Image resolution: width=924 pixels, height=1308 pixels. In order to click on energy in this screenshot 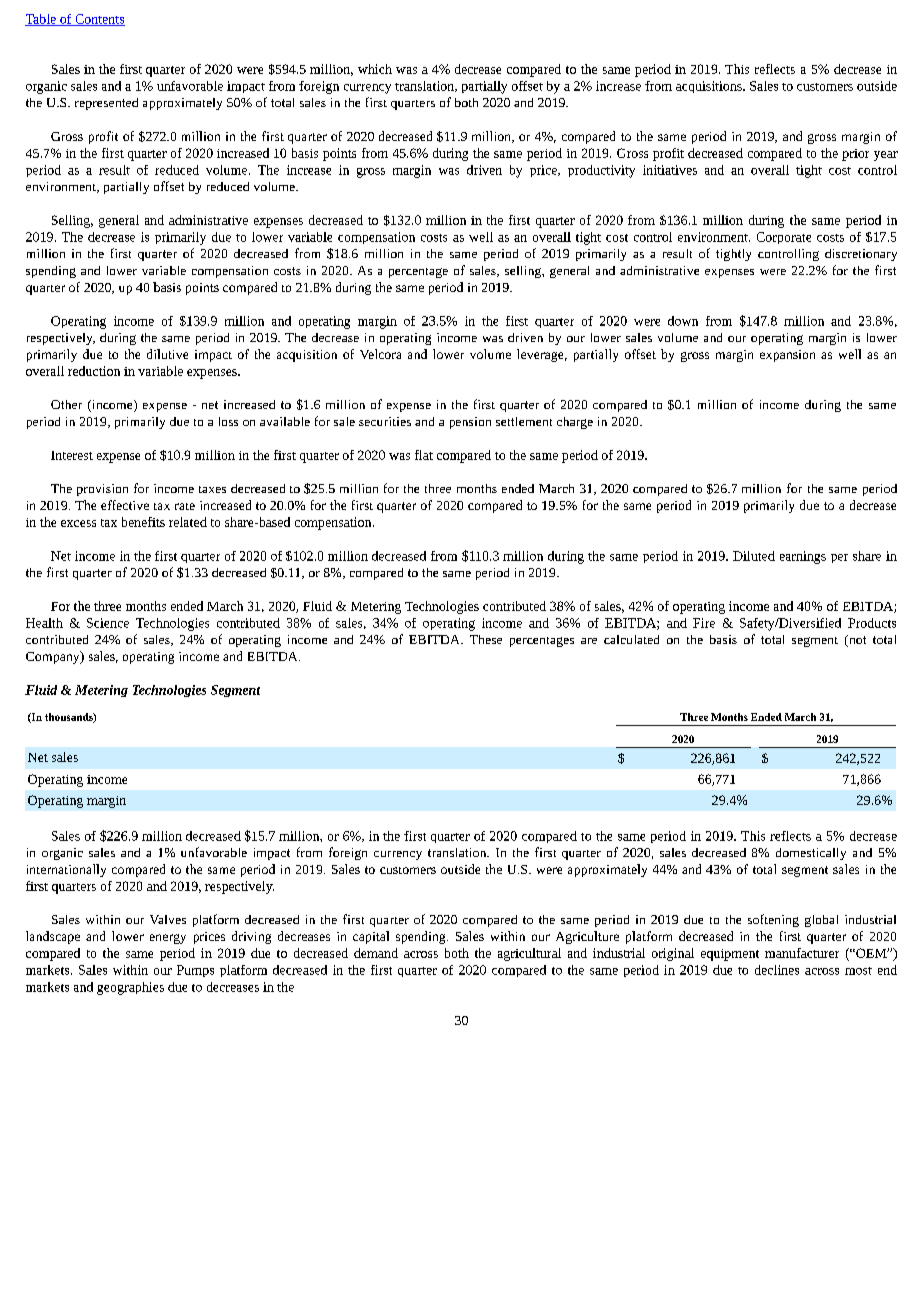, I will do `click(168, 939)`.
